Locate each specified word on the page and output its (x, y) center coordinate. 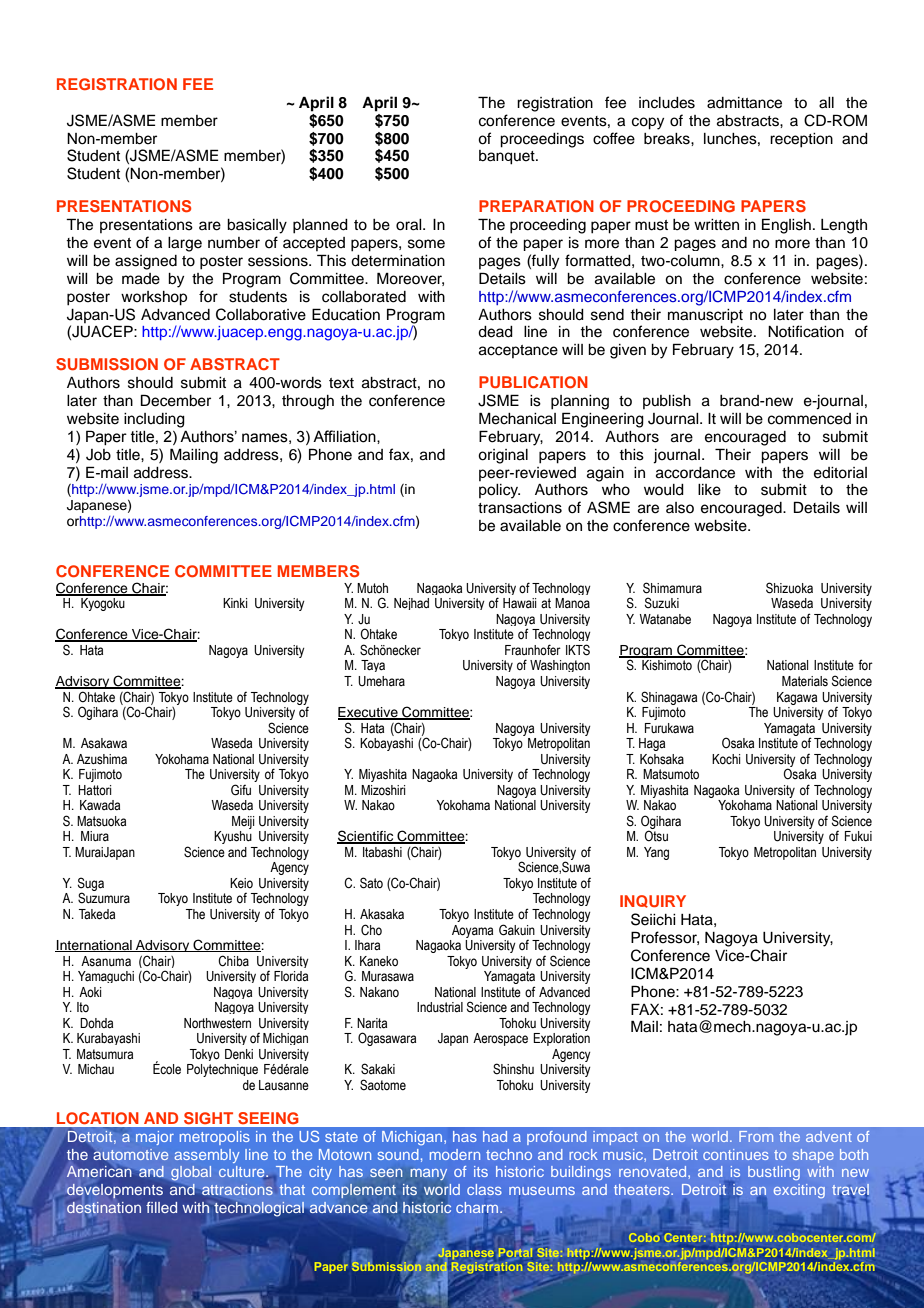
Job (98, 455)
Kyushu (233, 837)
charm (478, 1208)
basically (257, 226)
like (709, 490)
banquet (508, 157)
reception (801, 140)
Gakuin (517, 930)
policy (499, 491)
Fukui (858, 836)
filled (161, 1207)
